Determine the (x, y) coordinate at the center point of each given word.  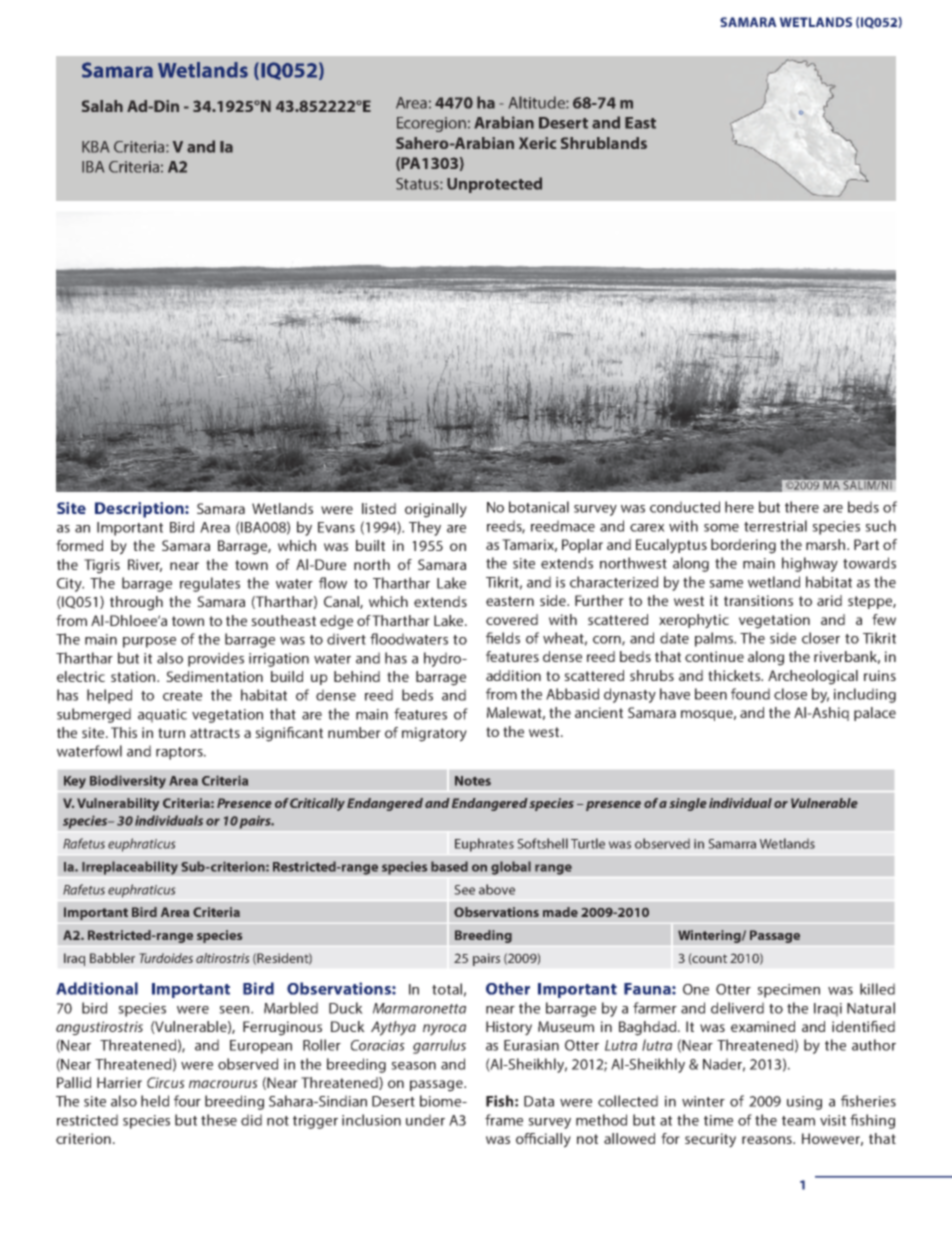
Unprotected (494, 185)
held (155, 1101)
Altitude (538, 102)
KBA (95, 147)
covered (512, 619)
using (804, 1103)
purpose (149, 642)
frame (504, 1120)
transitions (758, 600)
